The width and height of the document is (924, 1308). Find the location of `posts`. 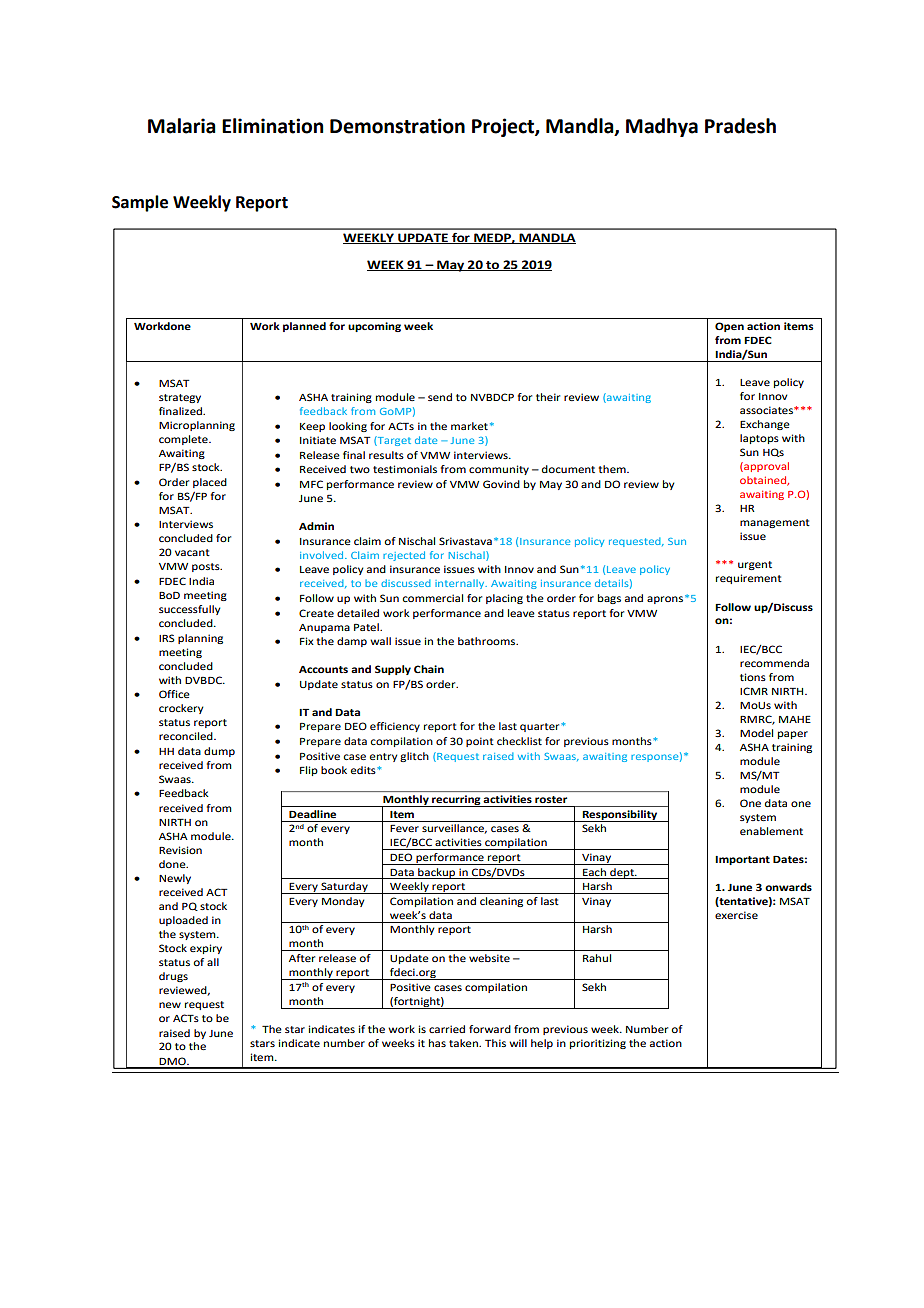

posts is located at coordinates (207, 567).
